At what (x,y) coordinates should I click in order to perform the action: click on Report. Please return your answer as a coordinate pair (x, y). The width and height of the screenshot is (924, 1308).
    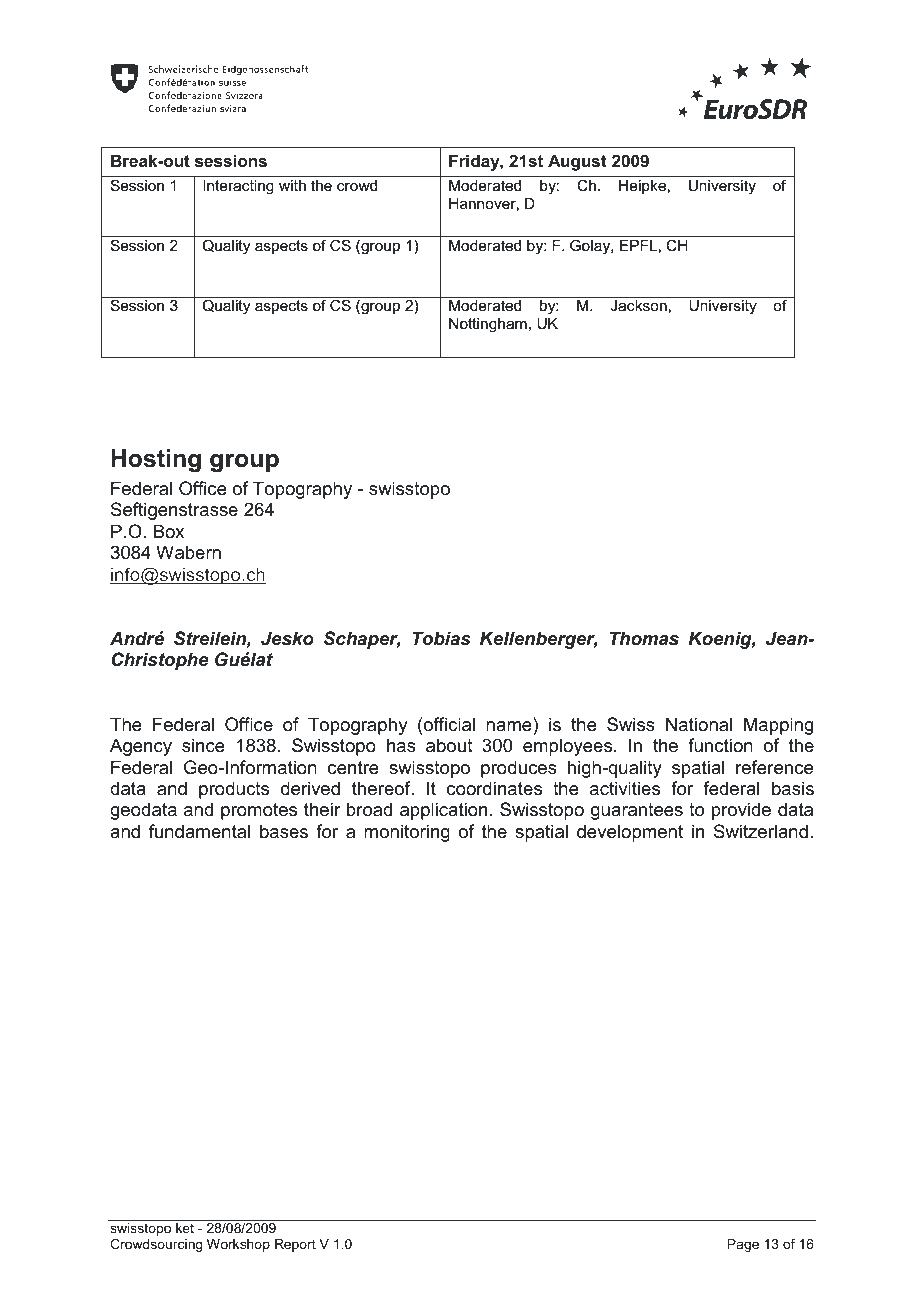
    Looking at the image, I should click on (295, 1245).
